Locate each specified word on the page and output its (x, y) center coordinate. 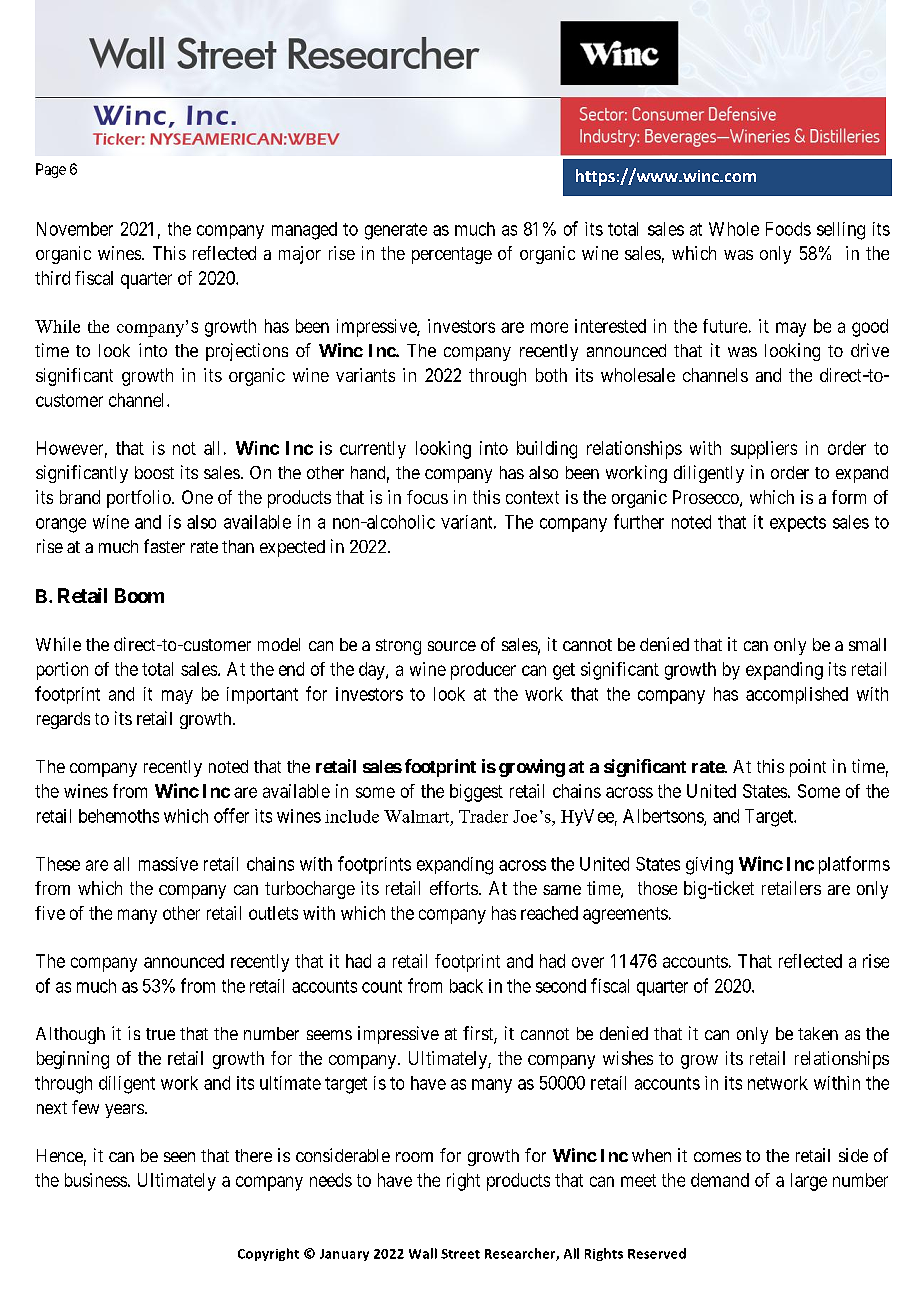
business (96, 1180)
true (160, 1034)
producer (483, 671)
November (75, 229)
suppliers (764, 450)
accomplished (797, 695)
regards (63, 720)
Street (460, 1254)
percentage (452, 255)
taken (818, 1033)
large (809, 1182)
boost (154, 472)
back (466, 986)
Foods (788, 229)
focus (427, 497)
